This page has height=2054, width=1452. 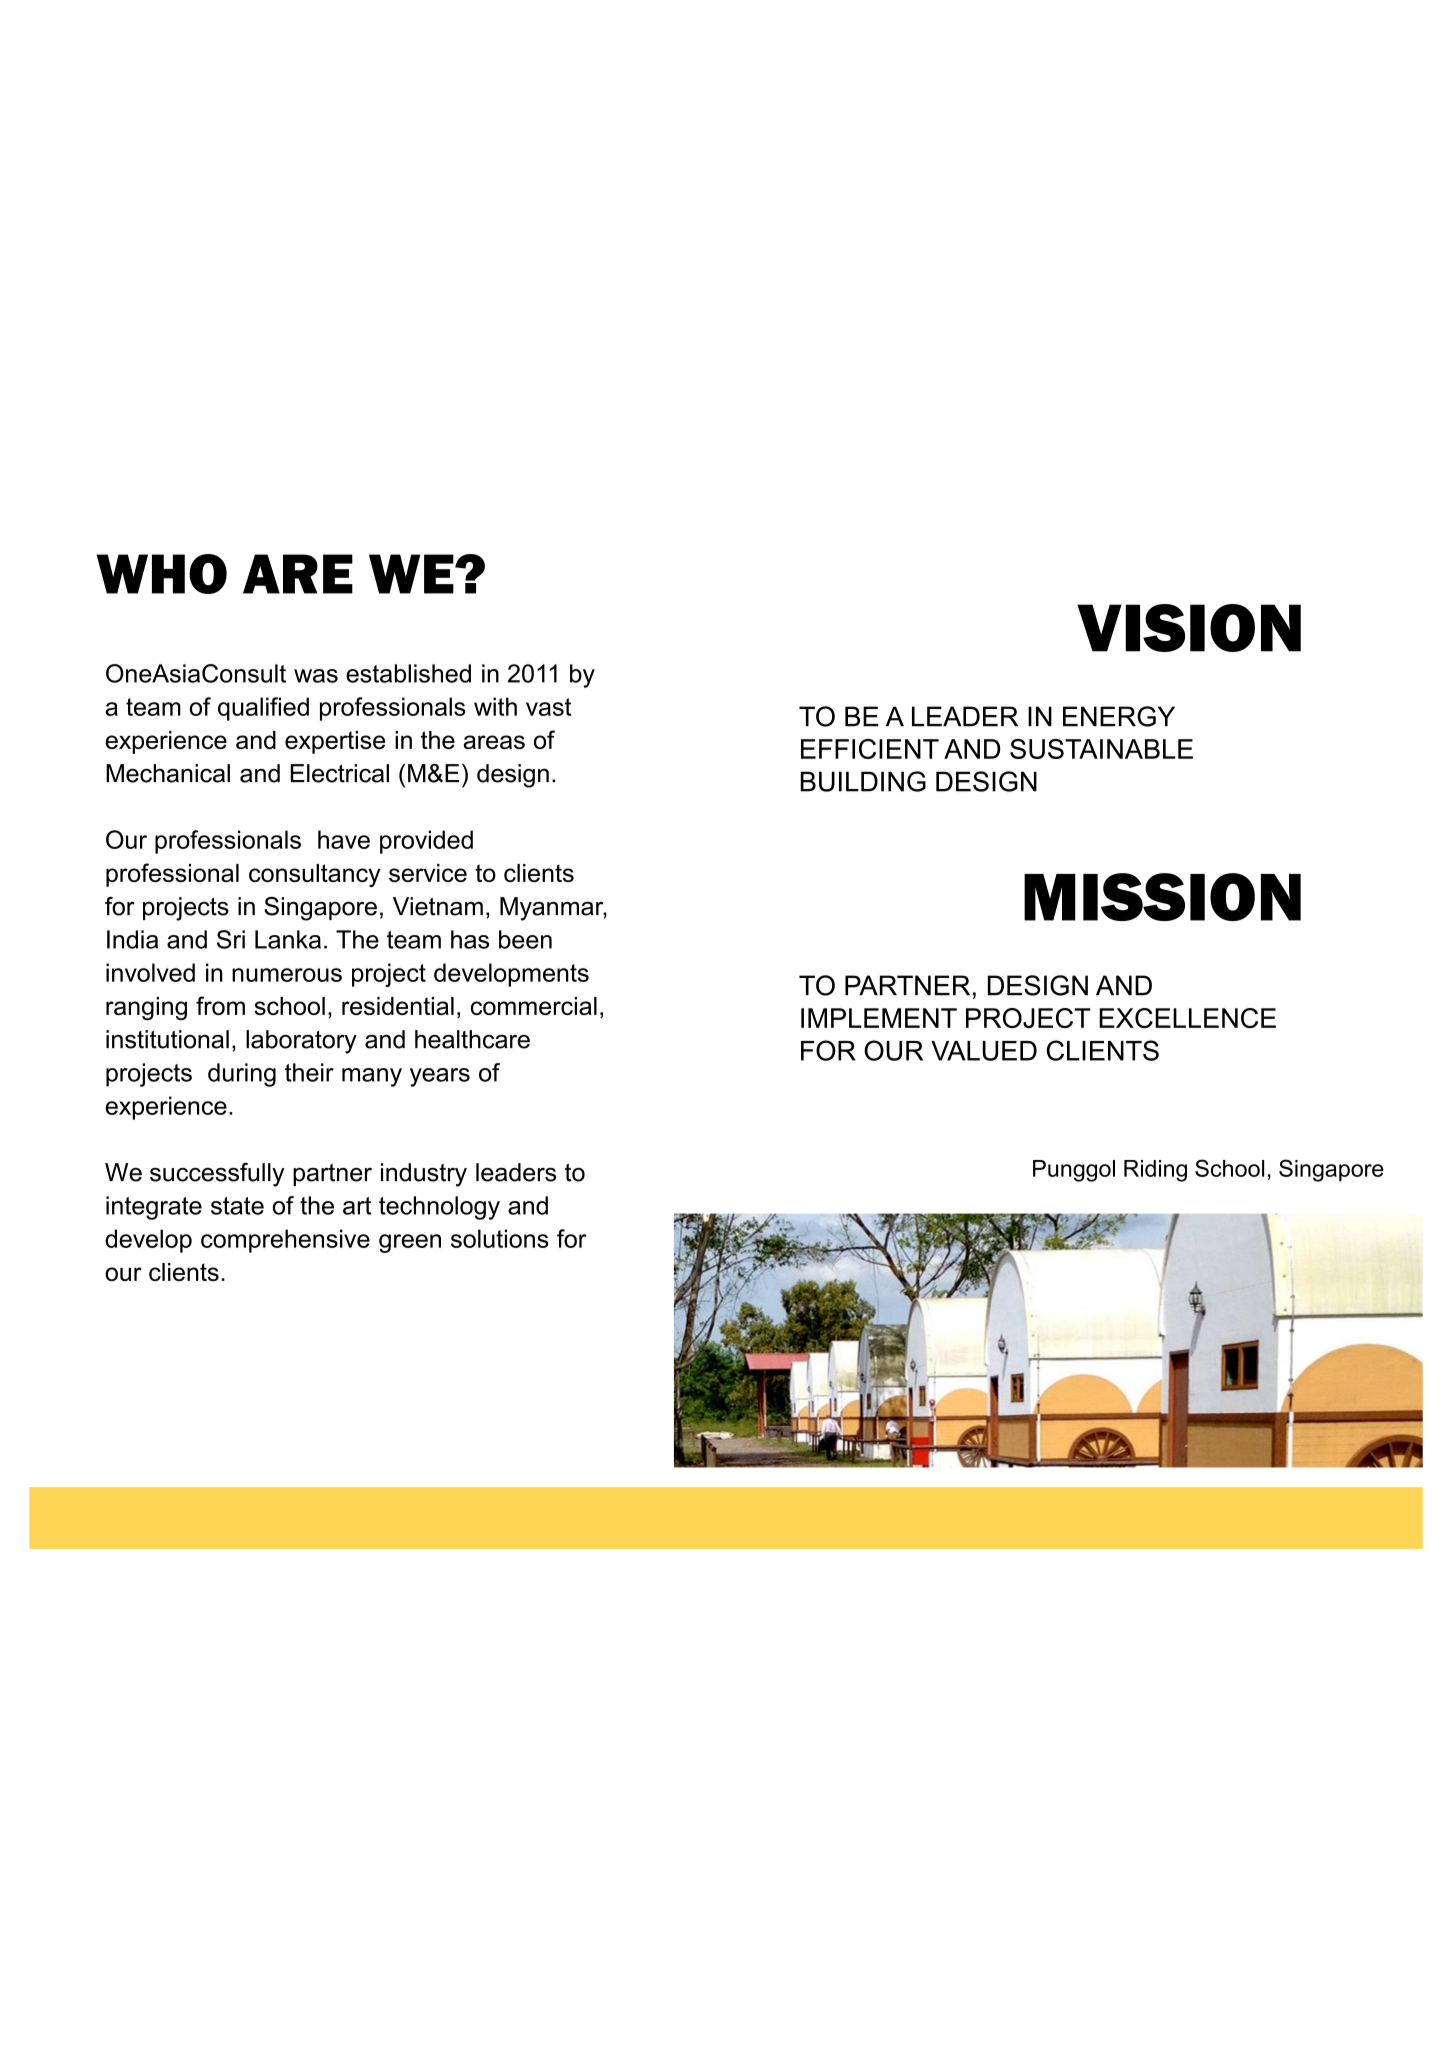 I want to click on MISSION, so click(x=1162, y=897).
